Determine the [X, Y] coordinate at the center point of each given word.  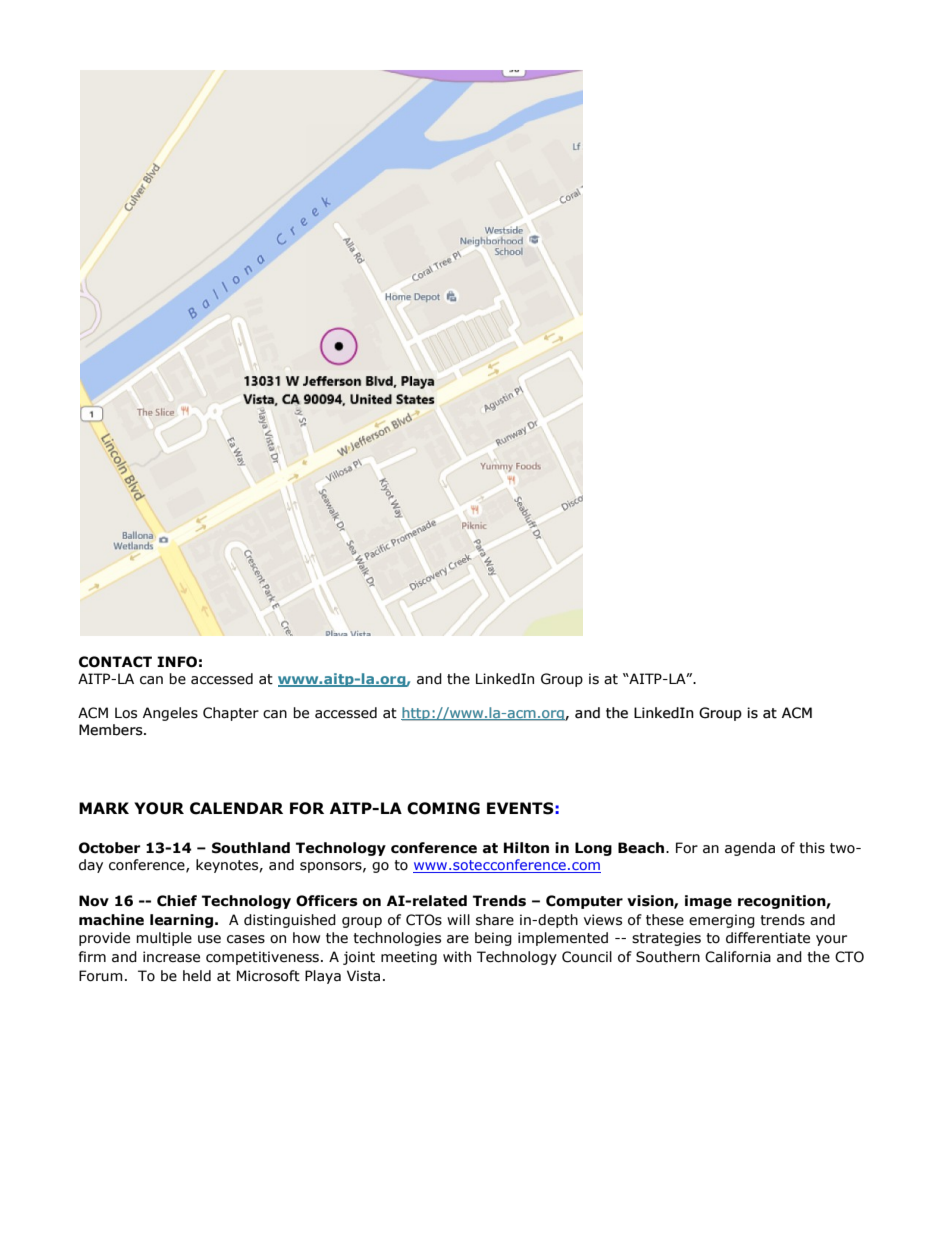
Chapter [231, 714]
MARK [104, 808]
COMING [443, 808]
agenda [750, 849]
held [197, 976]
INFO [177, 662]
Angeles [170, 714]
